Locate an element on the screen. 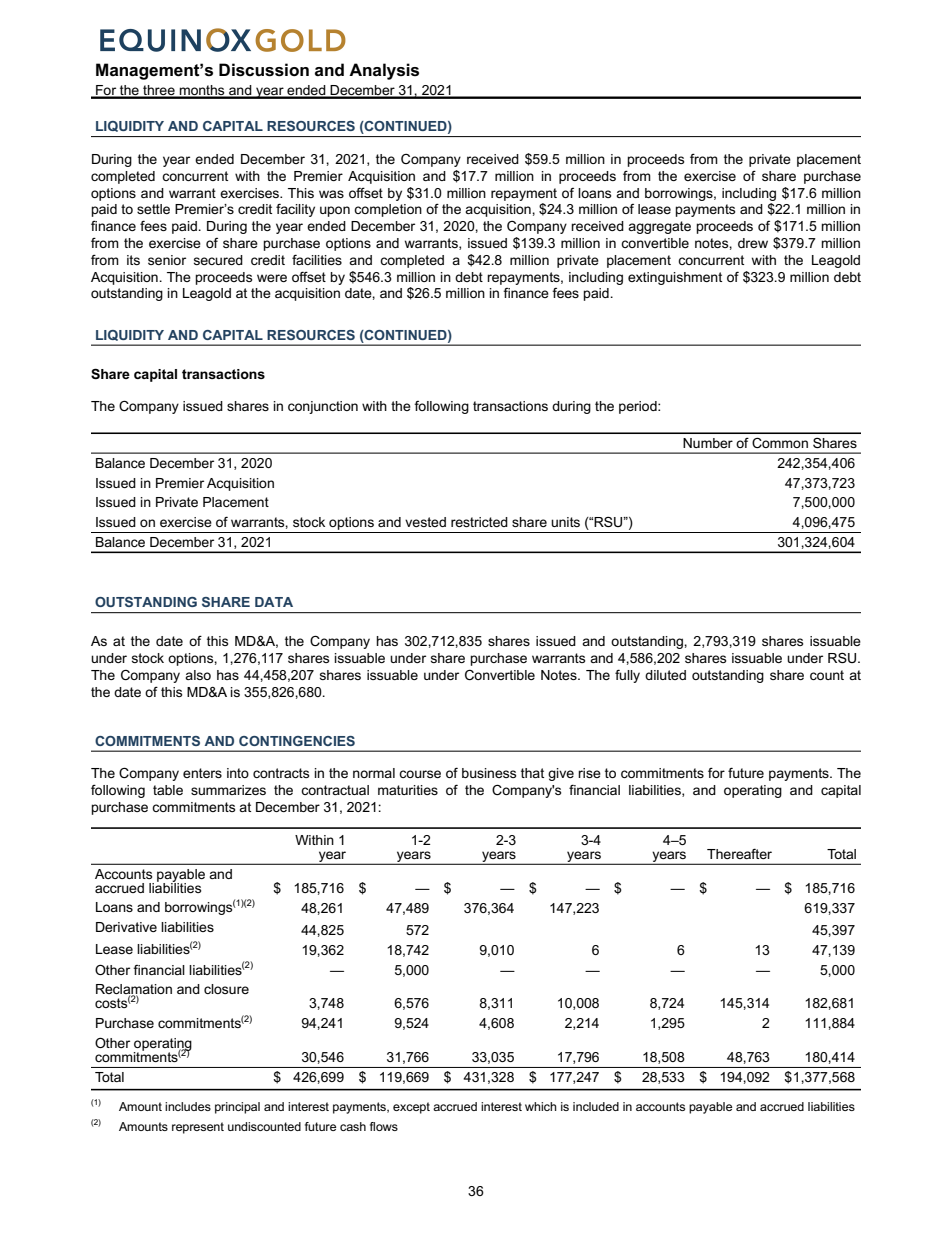  aggregate is located at coordinates (659, 227).
